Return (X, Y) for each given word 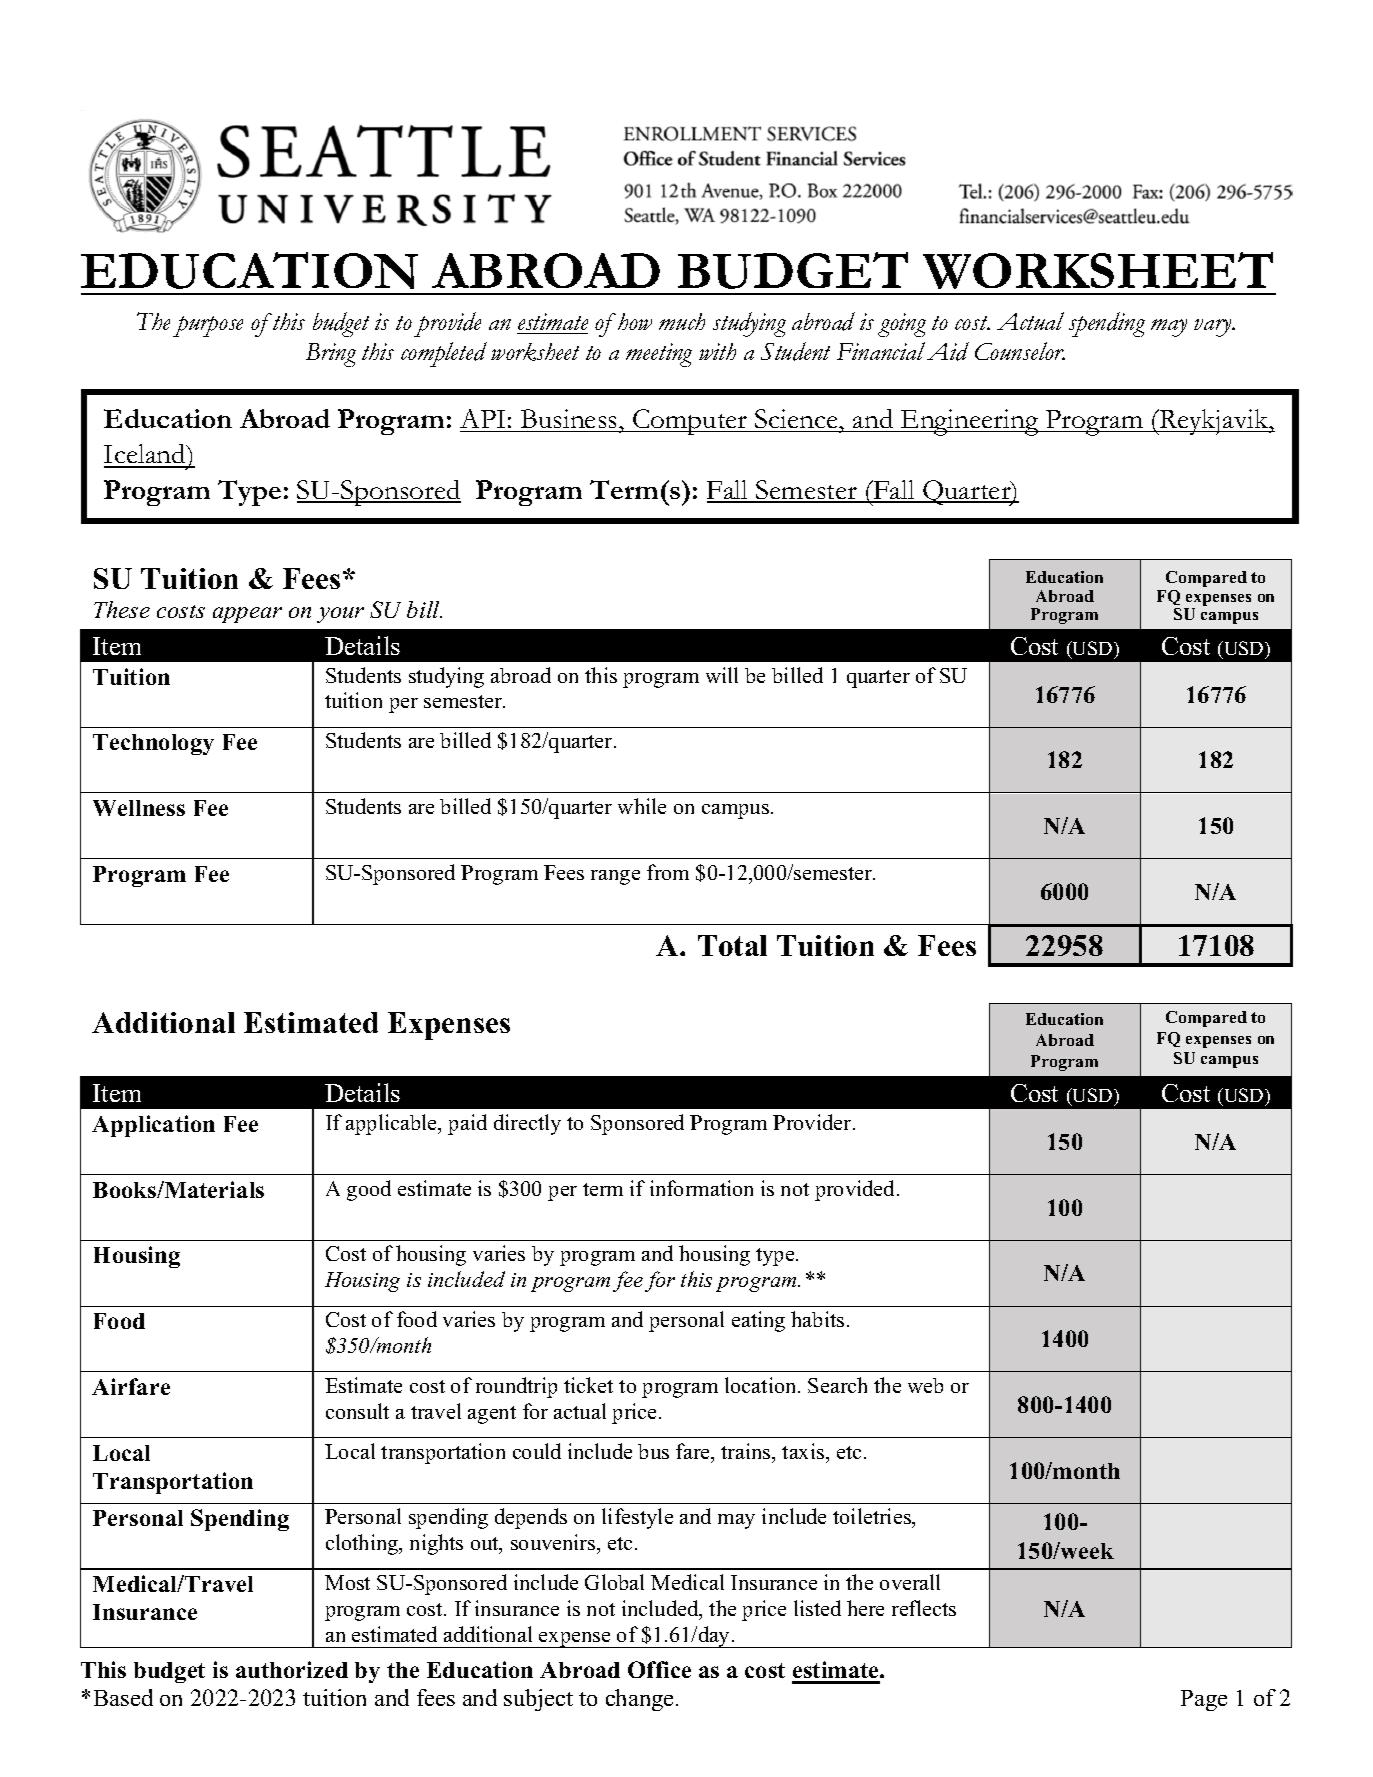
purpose (208, 326)
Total (732, 945)
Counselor (1020, 351)
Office (659, 1669)
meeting (659, 355)
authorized (292, 1669)
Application (153, 1126)
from (668, 872)
